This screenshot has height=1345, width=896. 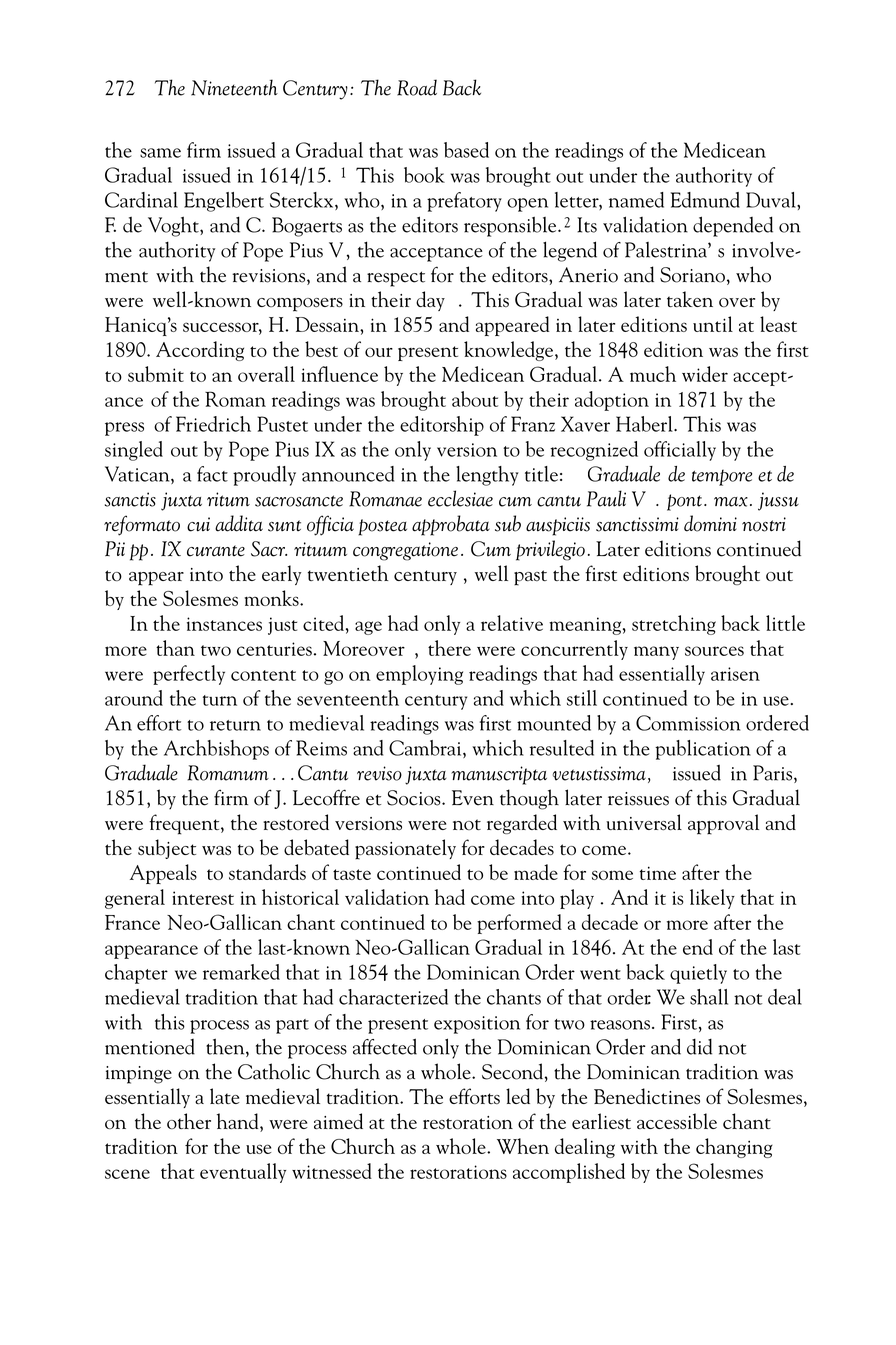 I want to click on sources, so click(x=714, y=651).
